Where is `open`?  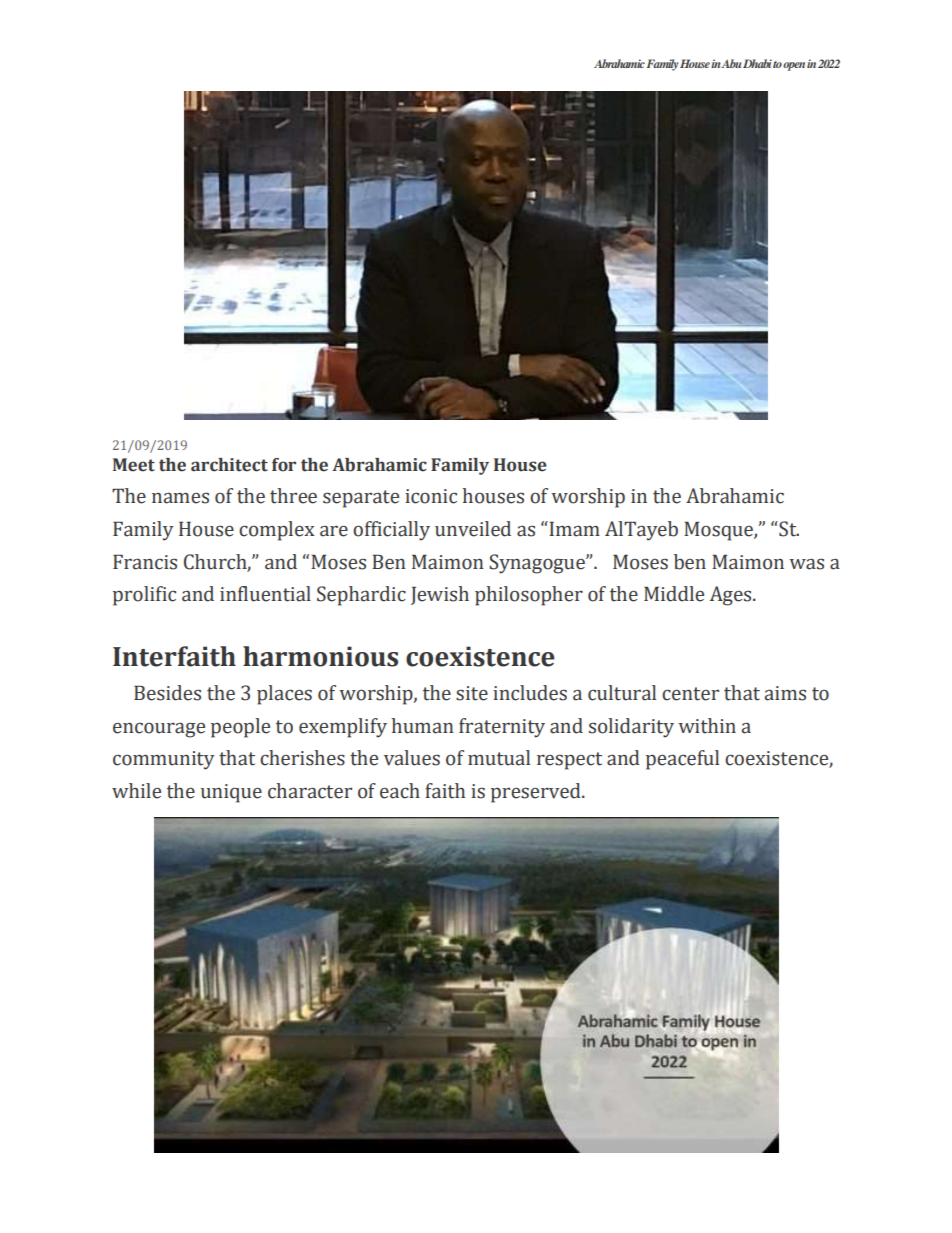 open is located at coordinates (794, 66).
